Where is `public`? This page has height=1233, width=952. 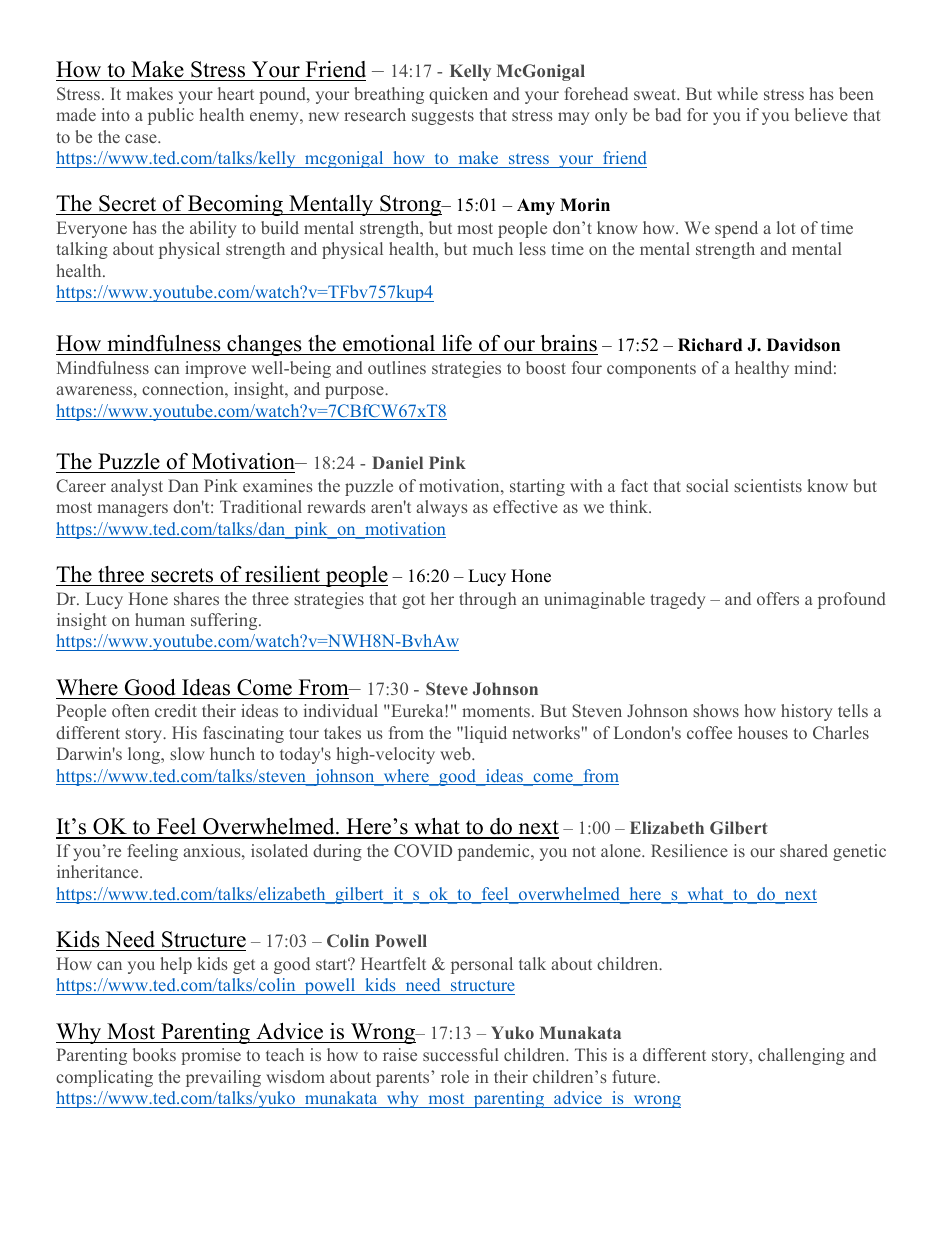
public is located at coordinates (171, 116).
